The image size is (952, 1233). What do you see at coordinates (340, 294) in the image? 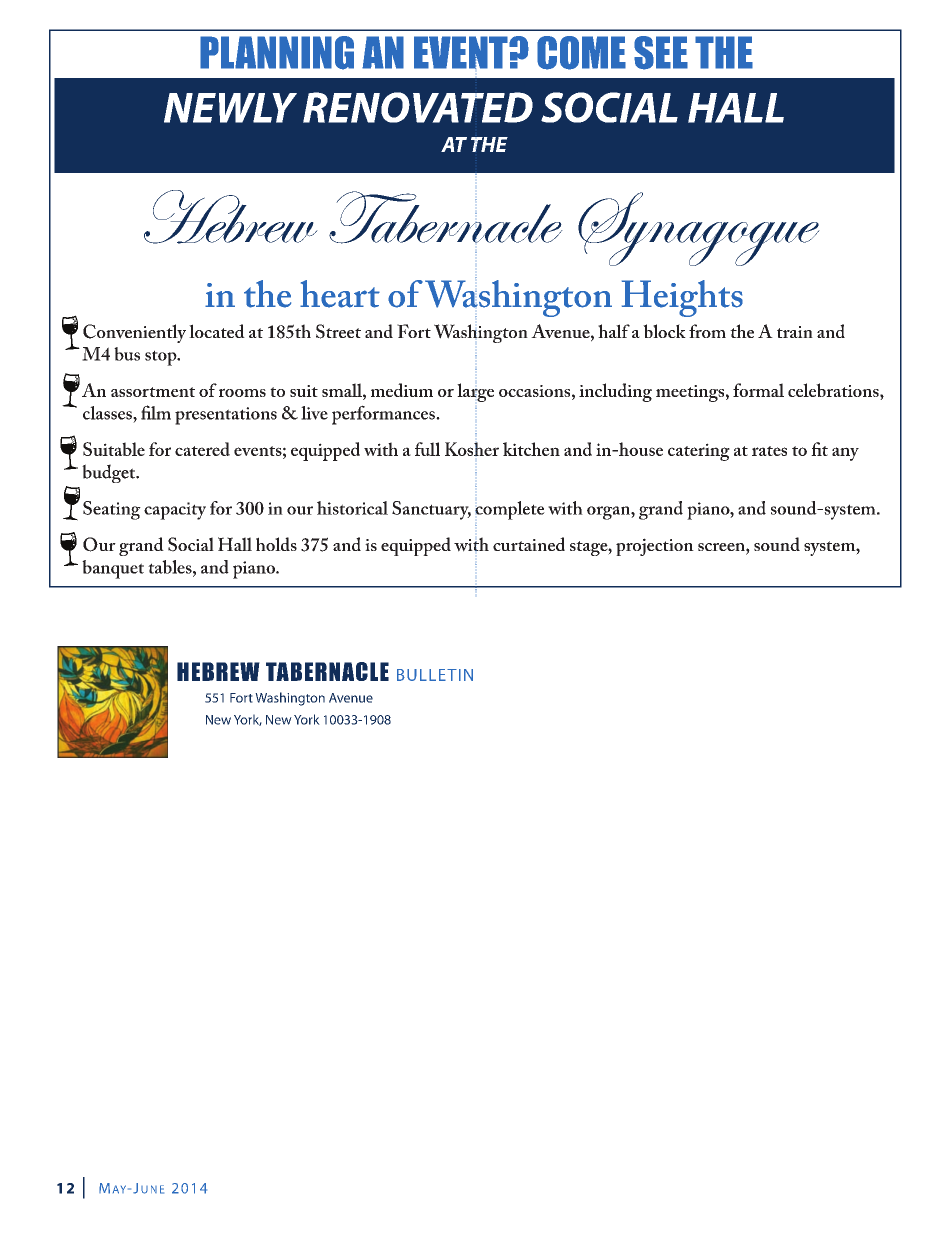
I see `heart` at bounding box center [340, 294].
